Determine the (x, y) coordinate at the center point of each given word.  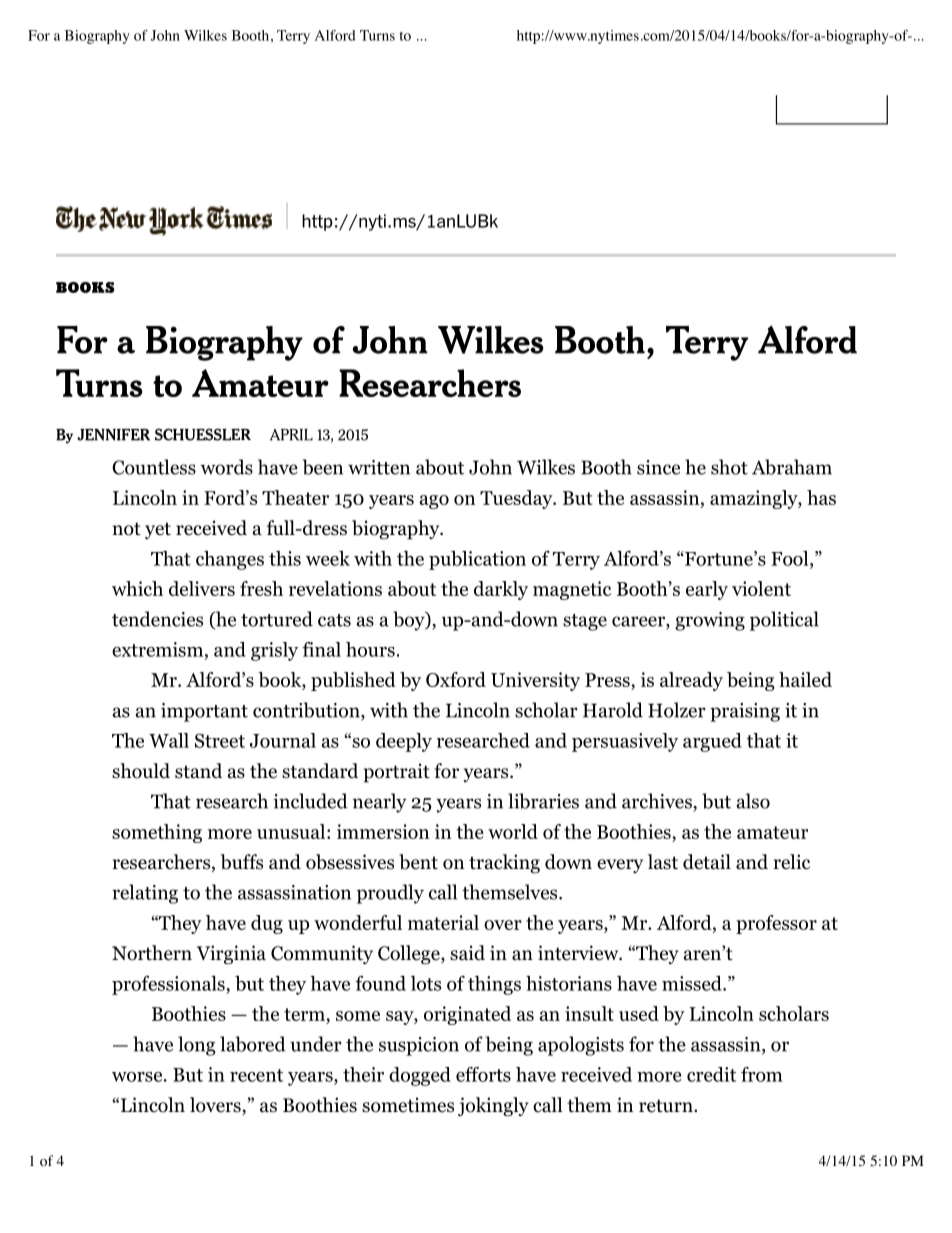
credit (711, 1074)
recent (256, 1075)
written (379, 467)
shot (729, 467)
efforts (483, 1074)
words (227, 467)
